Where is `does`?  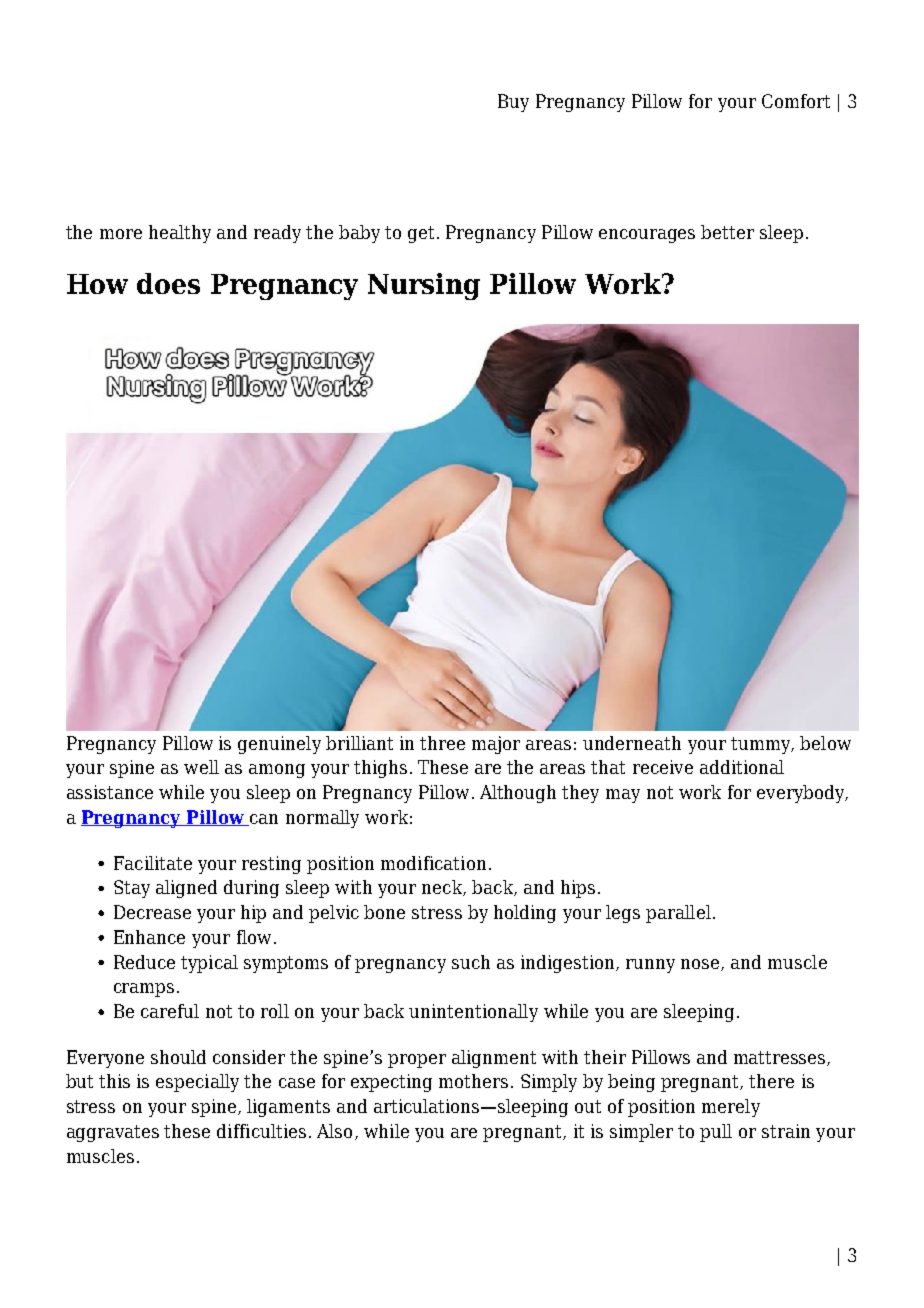
does is located at coordinates (168, 283).
